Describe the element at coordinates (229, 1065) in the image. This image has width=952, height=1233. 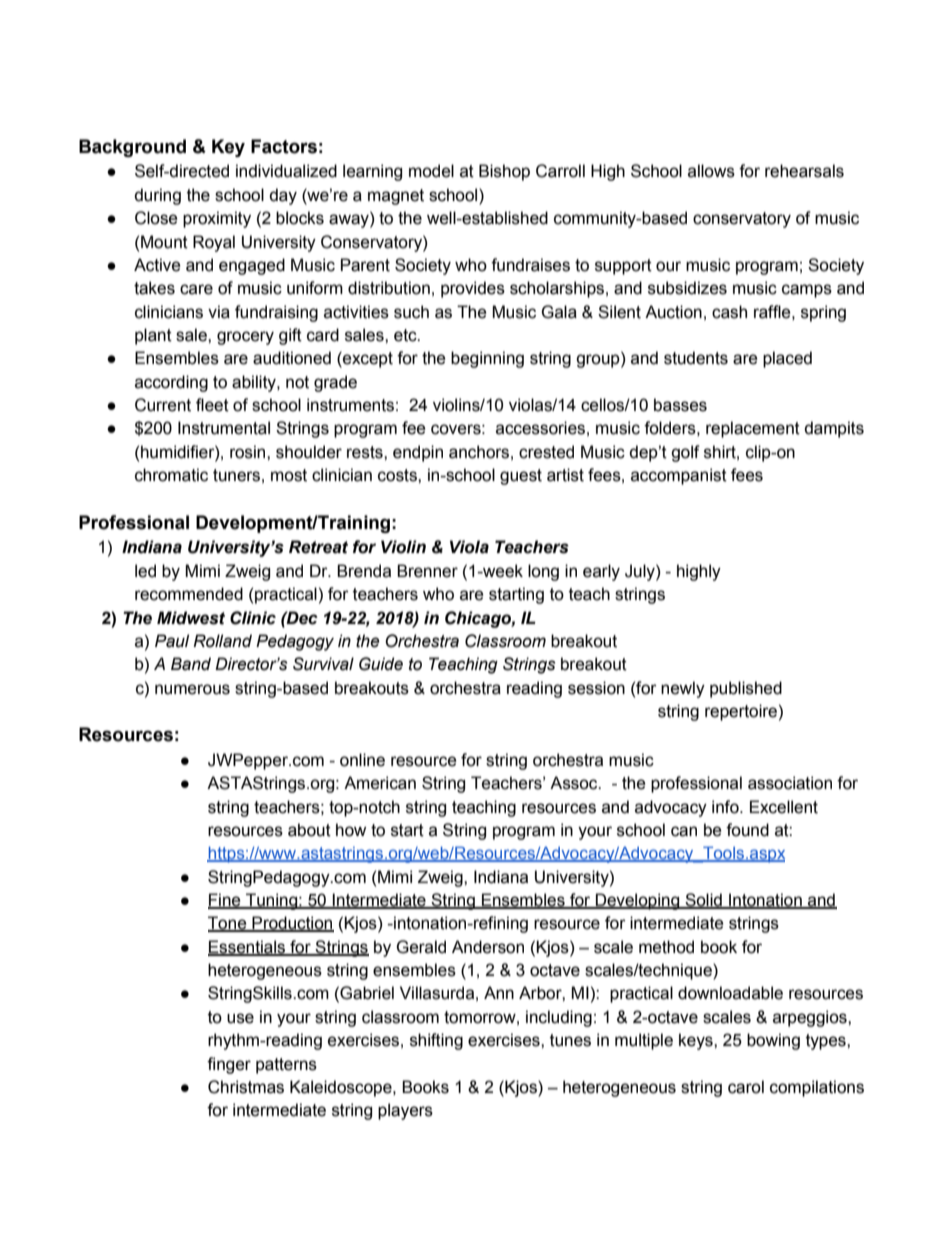
I see `finger` at that location.
